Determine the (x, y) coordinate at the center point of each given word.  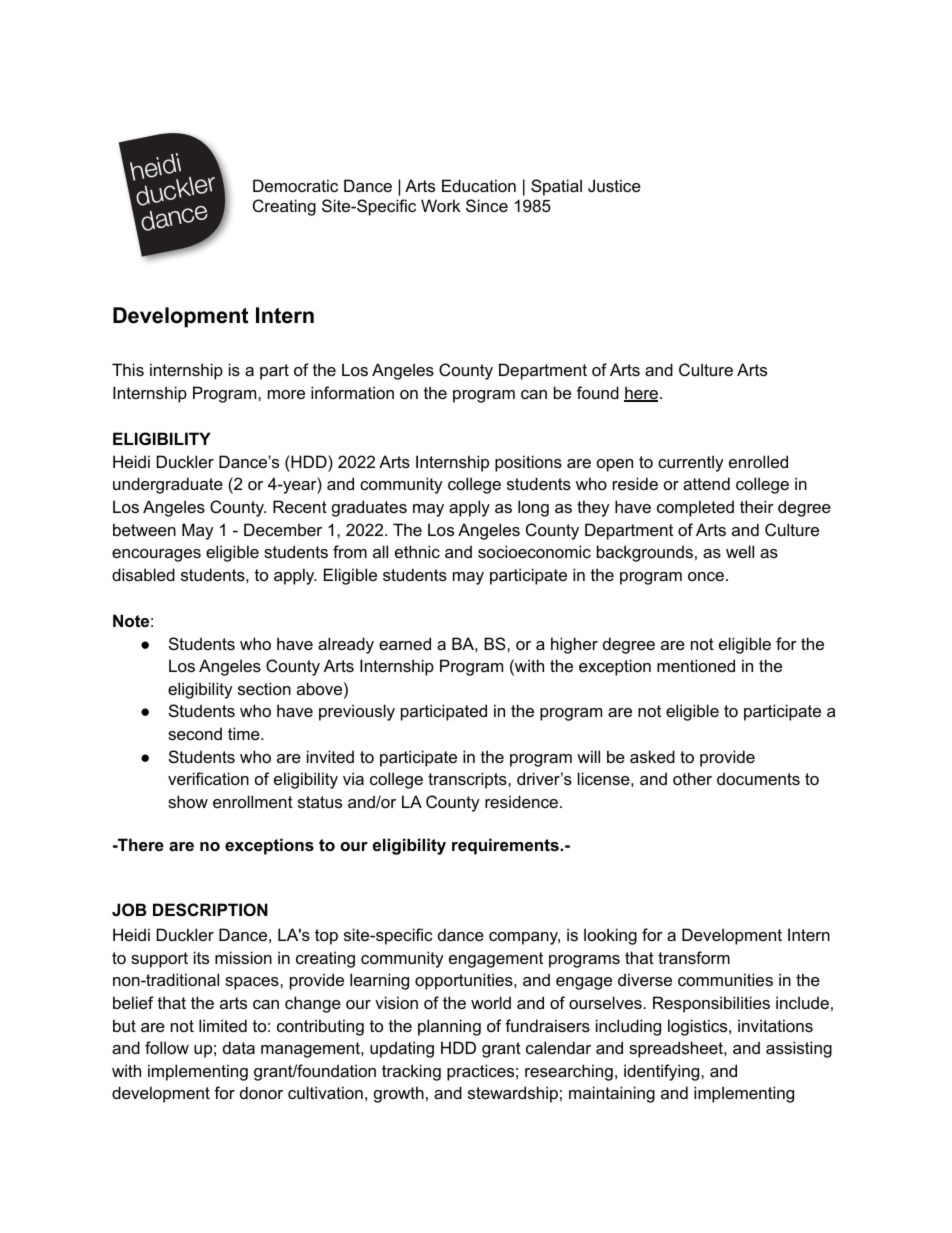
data (239, 1047)
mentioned (696, 665)
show (188, 801)
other (692, 778)
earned (405, 643)
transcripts (468, 780)
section (264, 688)
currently (691, 463)
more (286, 394)
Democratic (295, 185)
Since (487, 205)
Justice (614, 185)
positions (528, 463)
